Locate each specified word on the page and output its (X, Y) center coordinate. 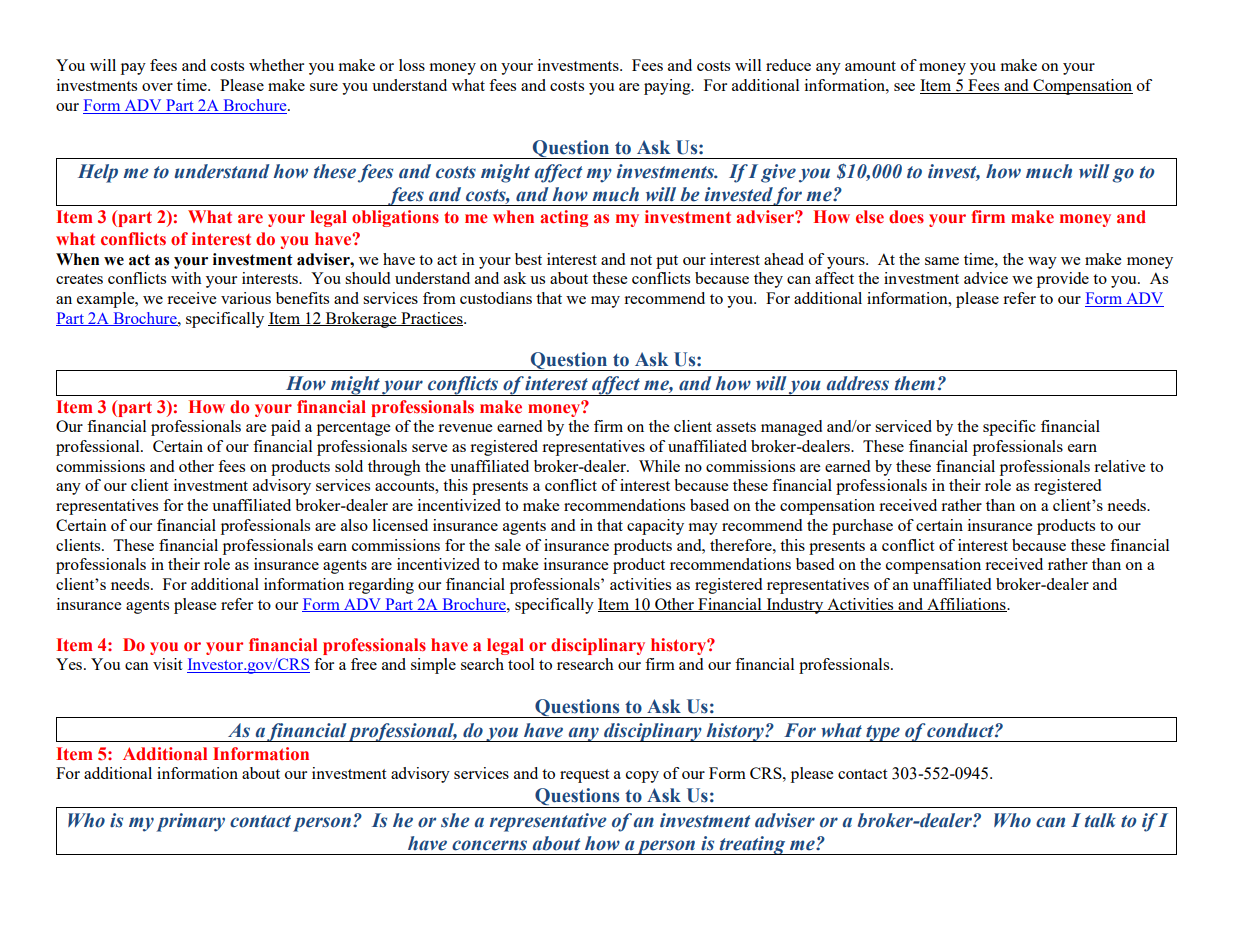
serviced (903, 426)
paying (668, 87)
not (641, 260)
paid (285, 428)
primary (190, 822)
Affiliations (966, 605)
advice (986, 278)
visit (167, 664)
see (904, 87)
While (659, 466)
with (186, 278)
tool (521, 664)
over (157, 87)
